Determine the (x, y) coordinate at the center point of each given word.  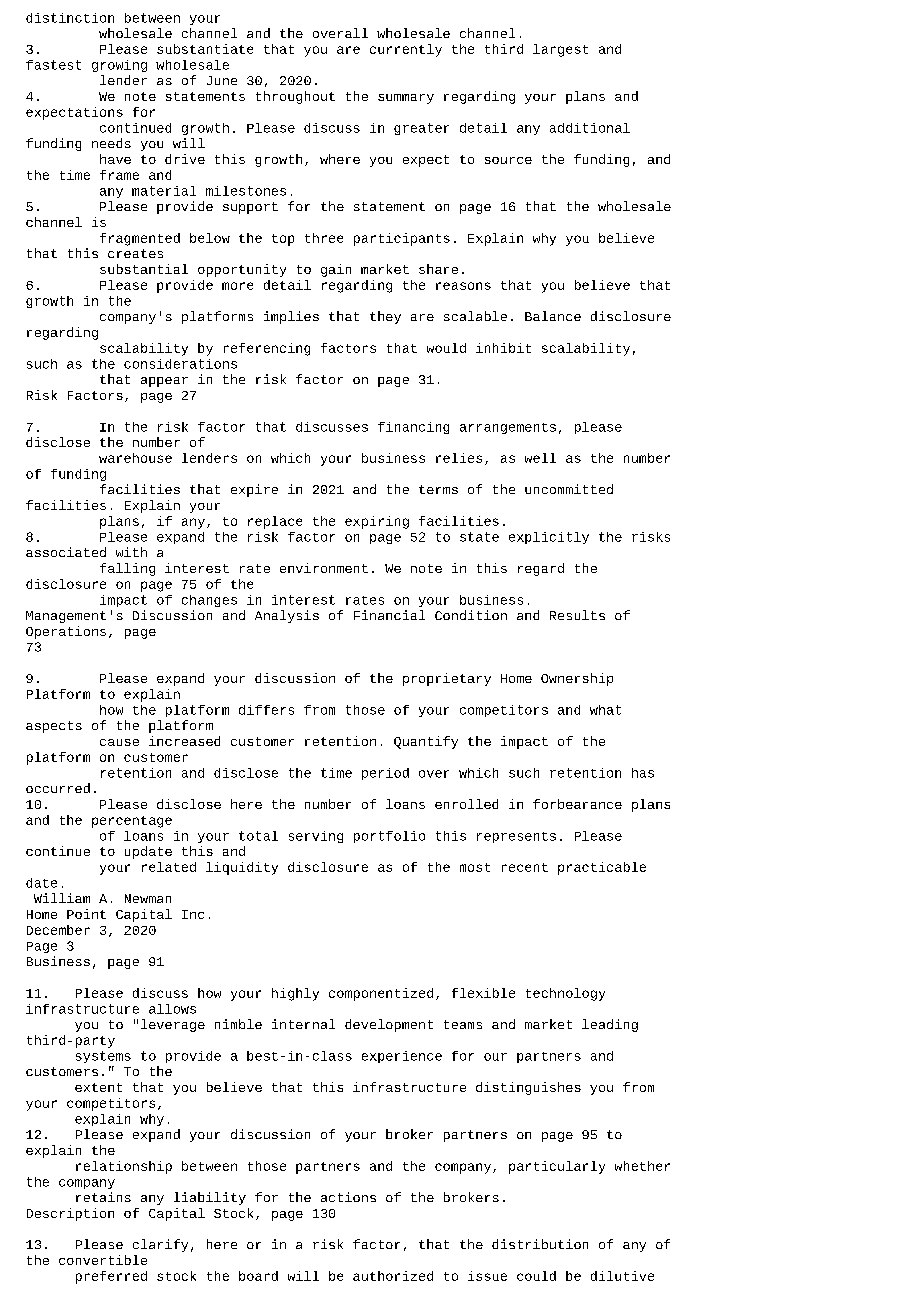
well (540, 458)
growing (119, 66)
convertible (103, 1260)
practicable (602, 868)
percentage (132, 822)
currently (406, 50)
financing (413, 428)
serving (316, 837)
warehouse (135, 458)
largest (560, 50)
